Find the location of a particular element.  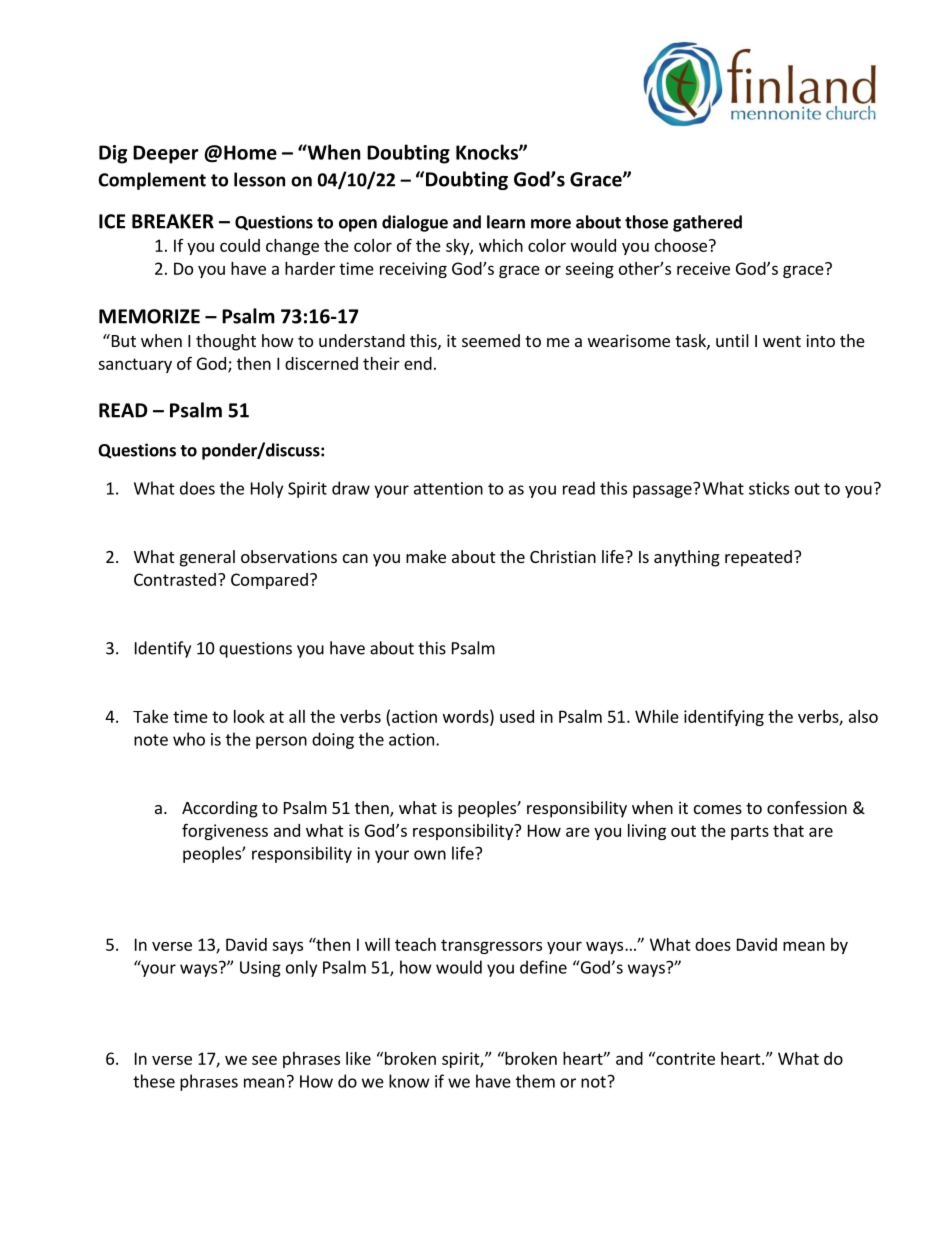

that is located at coordinates (788, 830).
